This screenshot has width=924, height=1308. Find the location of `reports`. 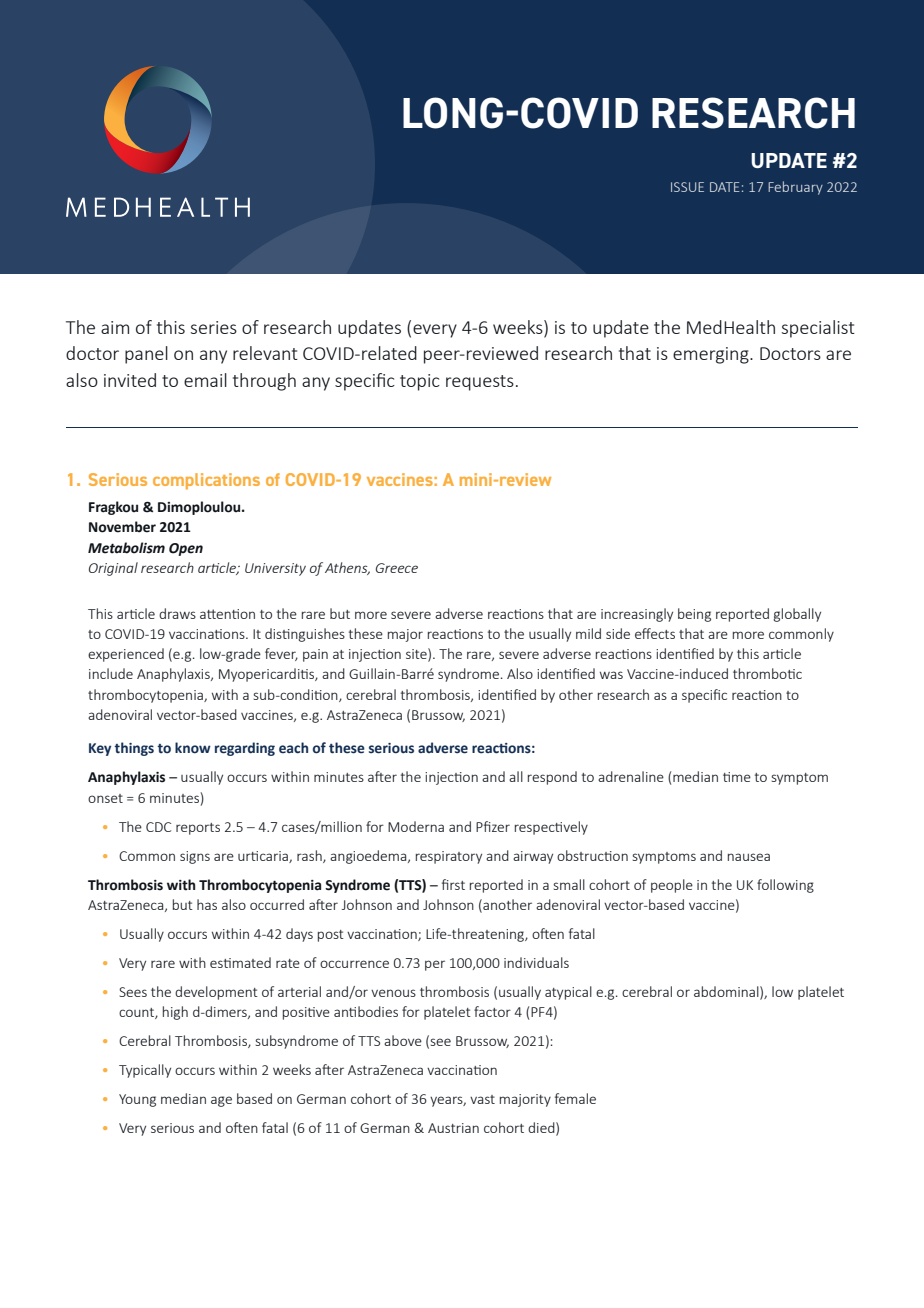

reports is located at coordinates (198, 829).
